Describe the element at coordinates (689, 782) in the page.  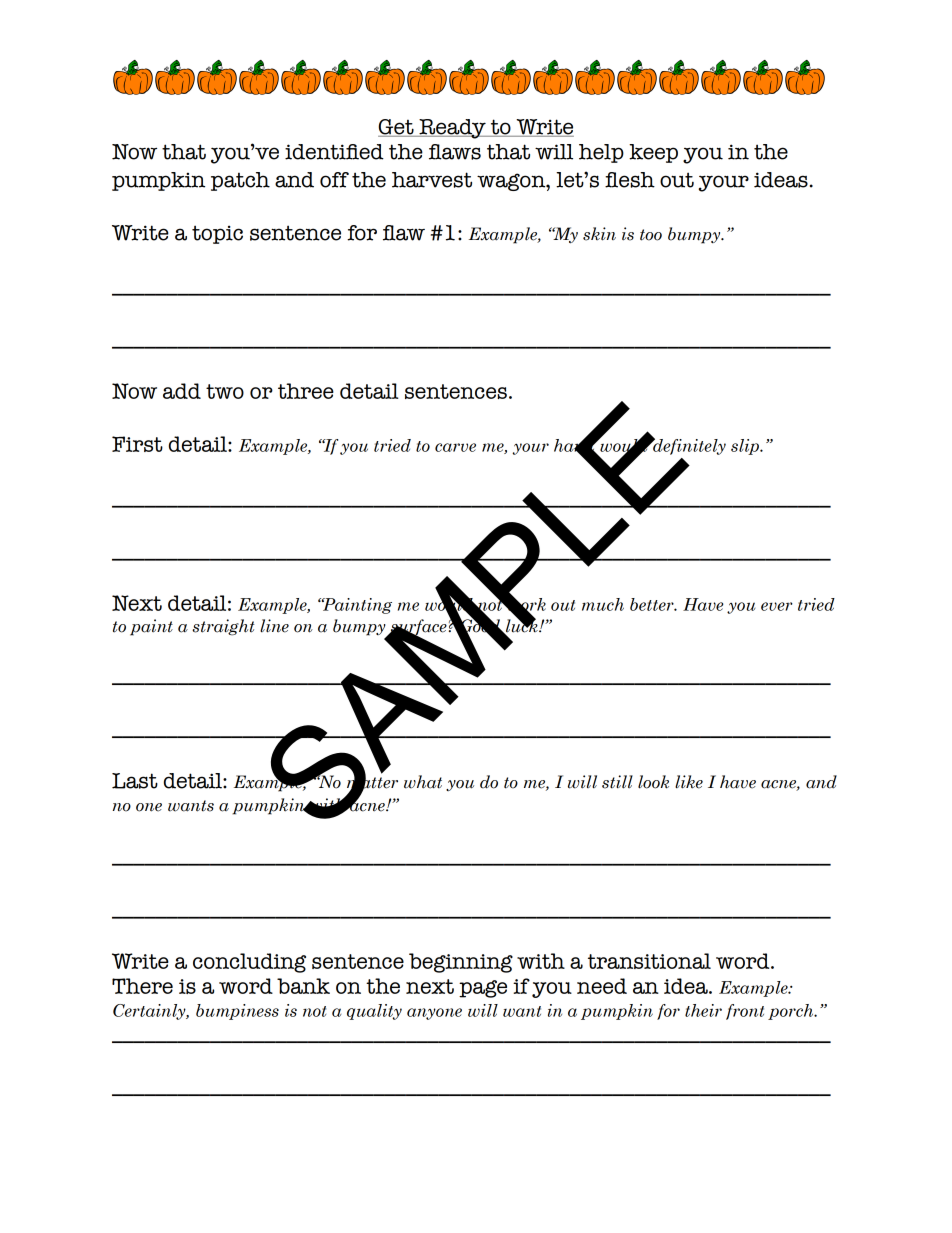
I see `like` at that location.
